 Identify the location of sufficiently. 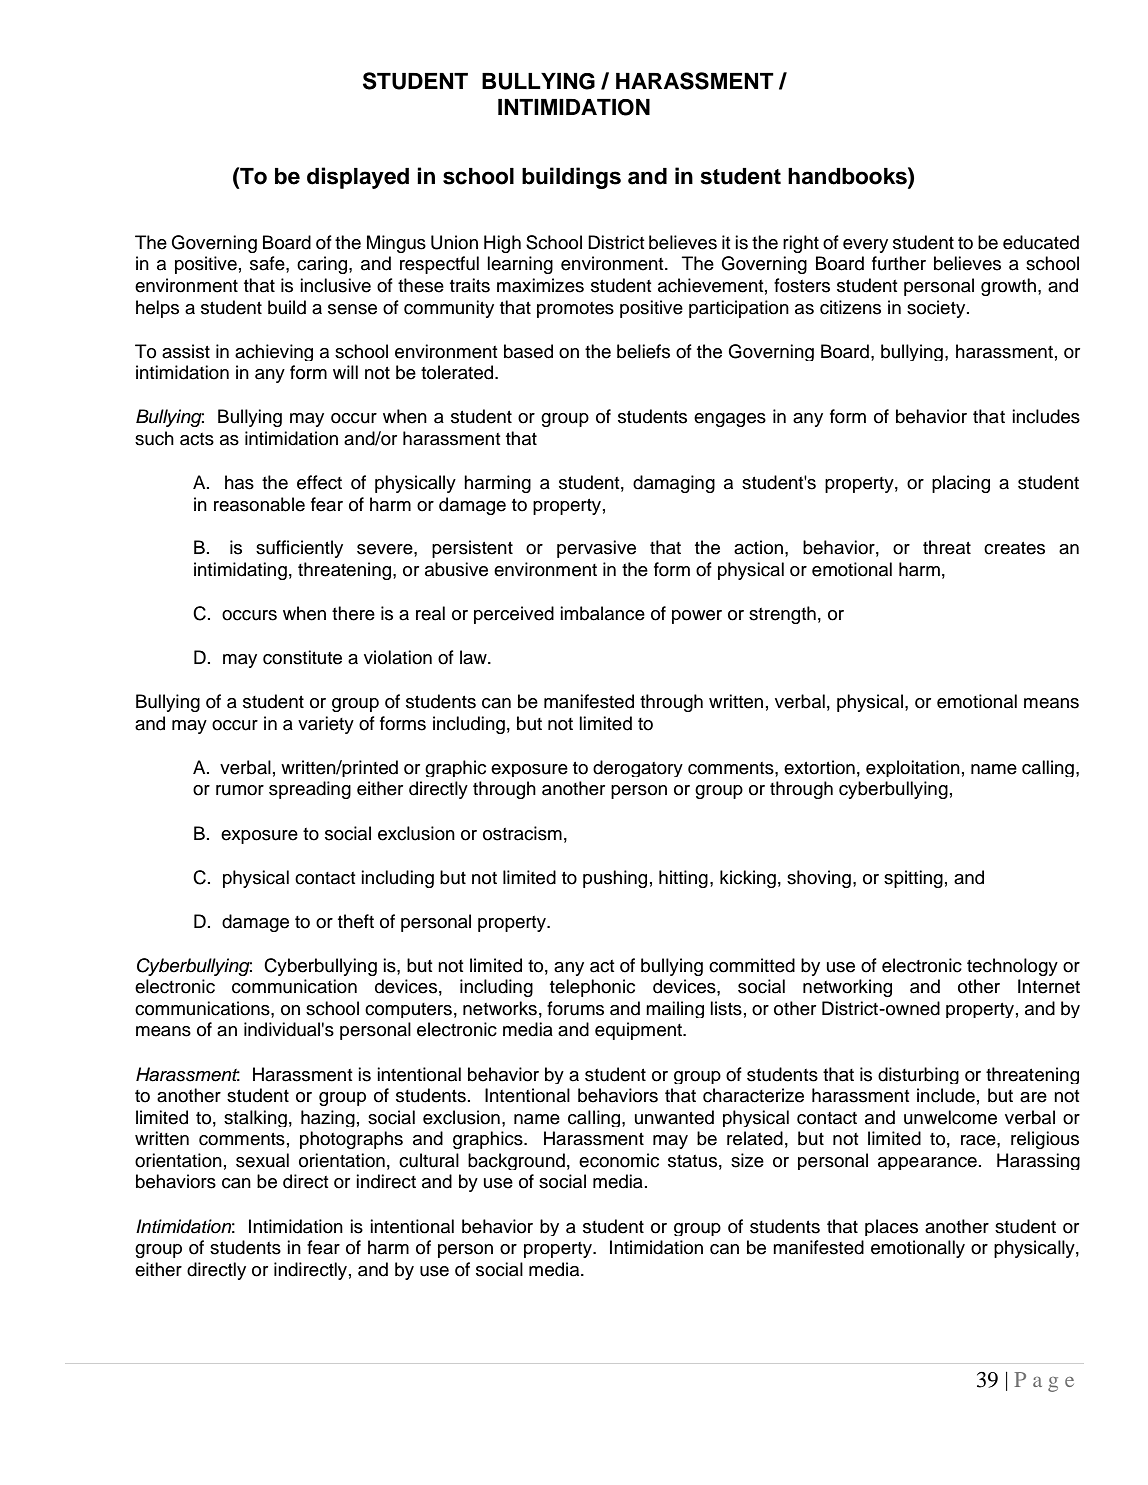
(299, 549).
